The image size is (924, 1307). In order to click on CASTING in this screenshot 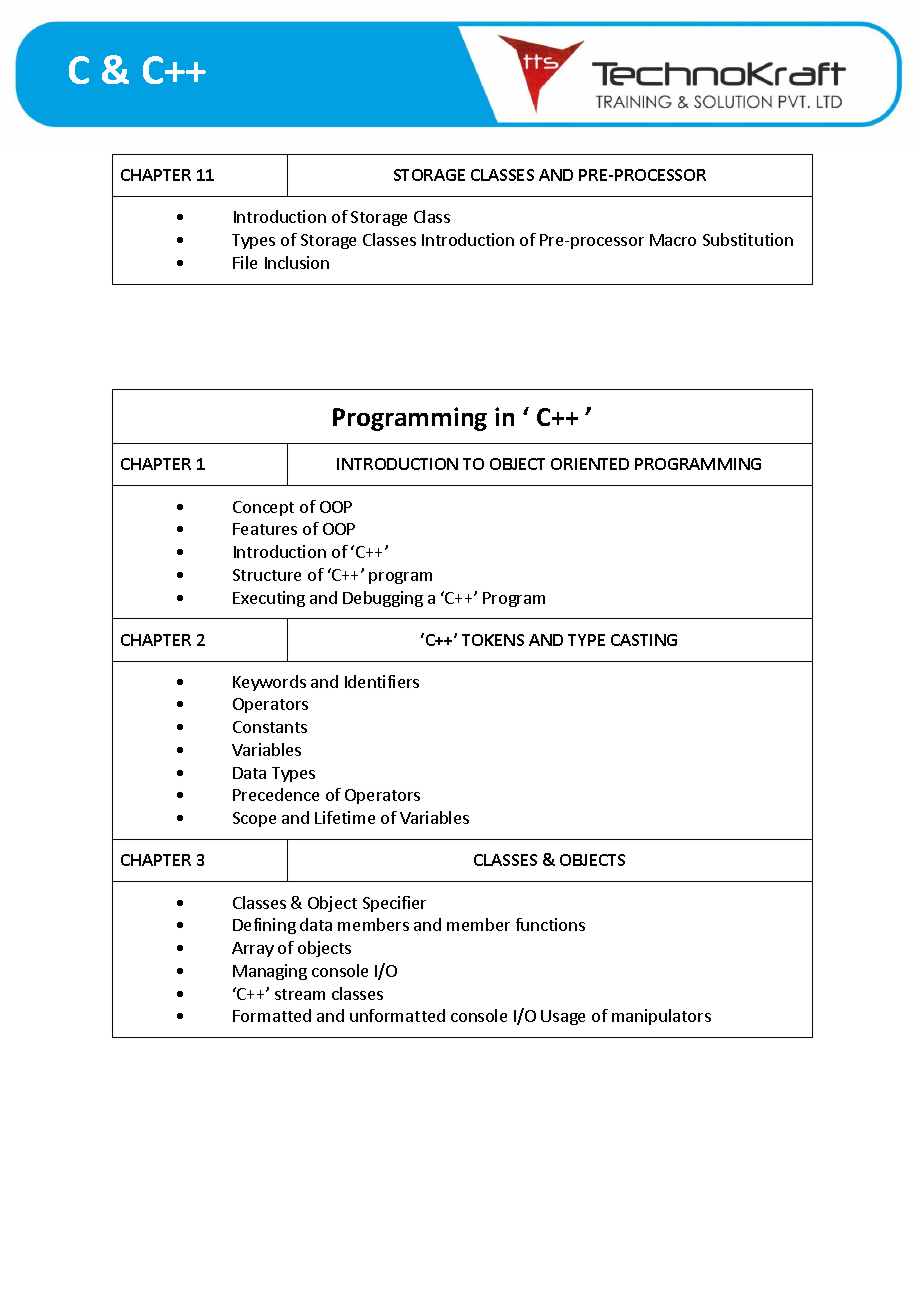, I will do `click(644, 640)`.
